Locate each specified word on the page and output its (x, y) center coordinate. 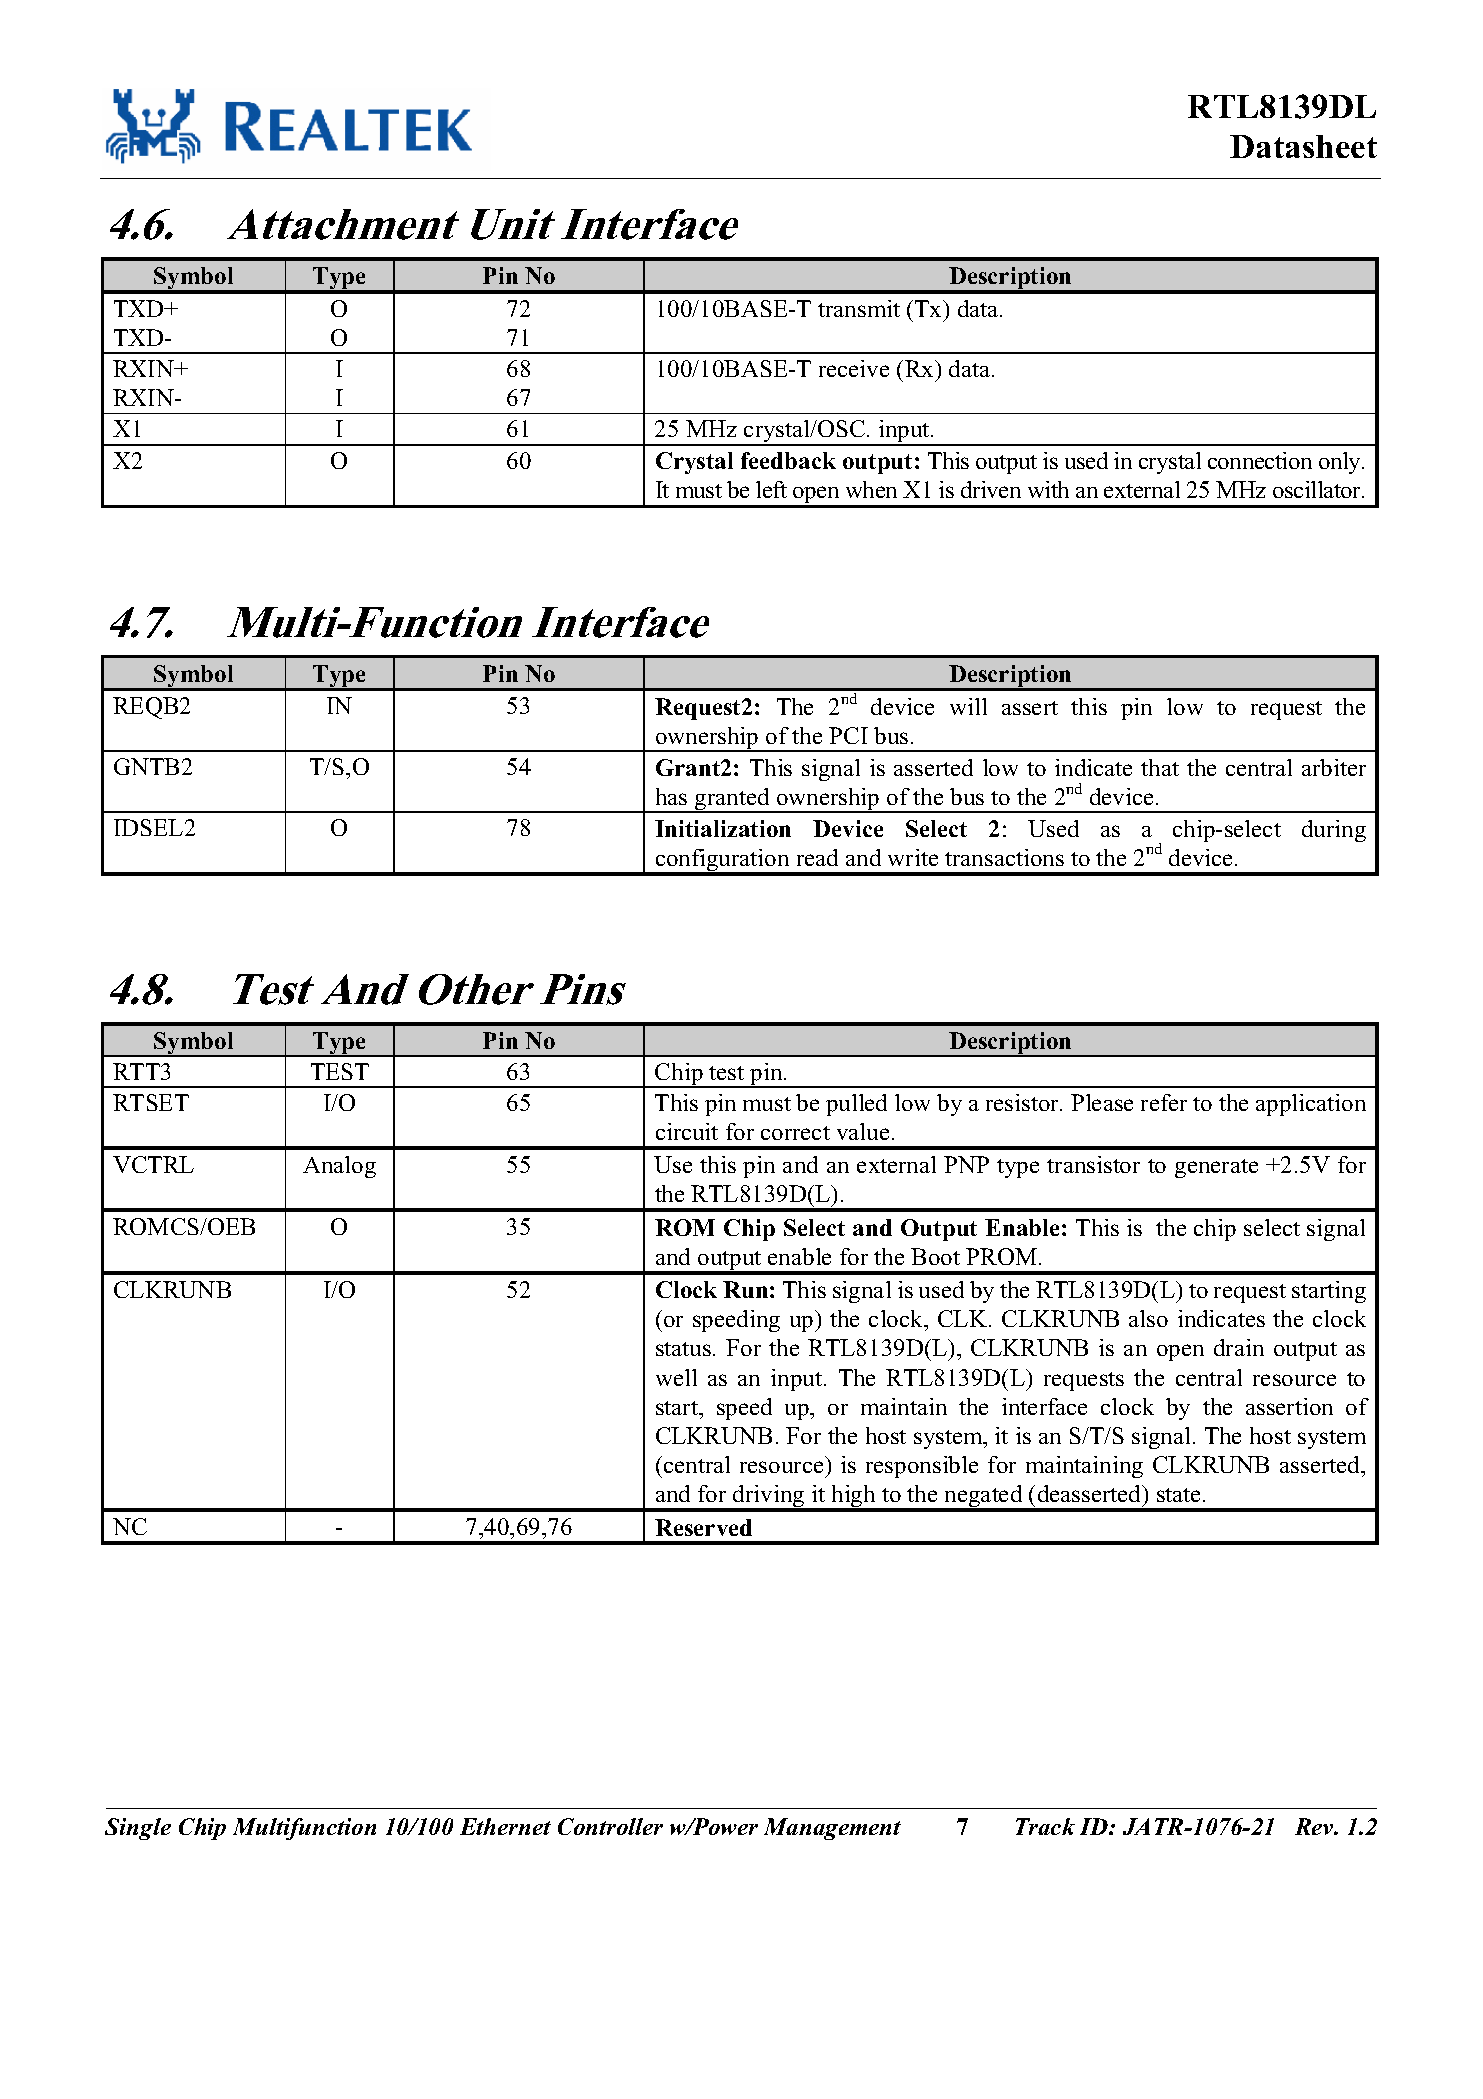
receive (854, 368)
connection (1260, 460)
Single (138, 1829)
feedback (788, 460)
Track (1045, 1826)
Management (832, 1829)
